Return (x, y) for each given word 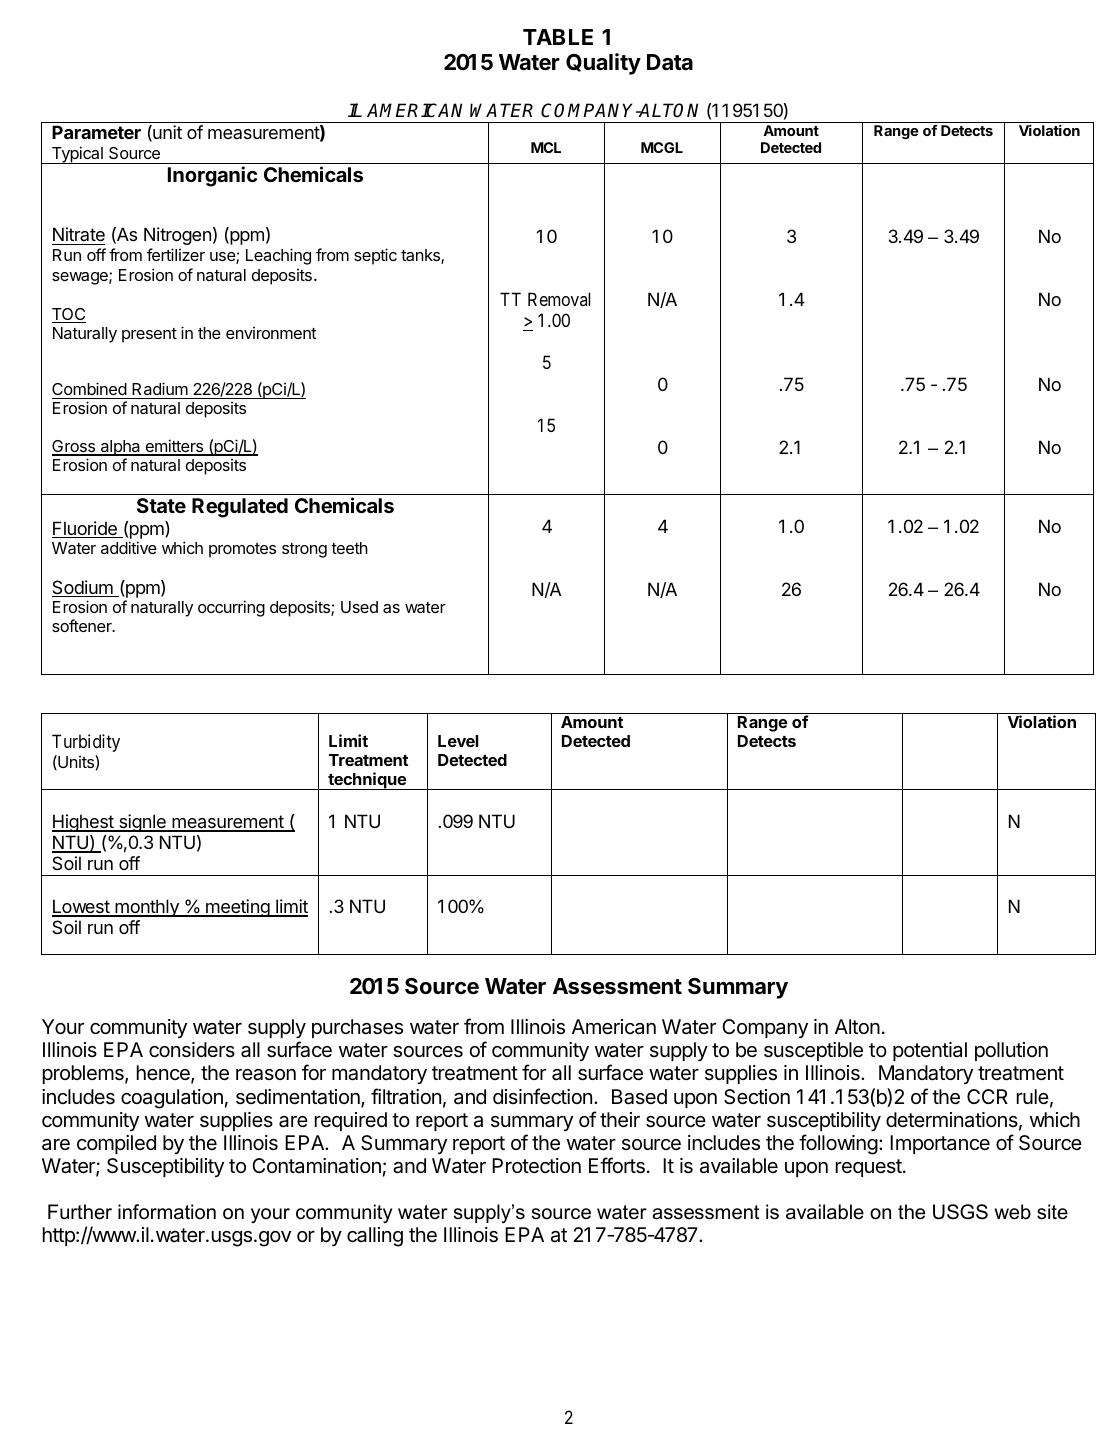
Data (670, 62)
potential (930, 1051)
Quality (603, 64)
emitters (174, 447)
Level (458, 741)
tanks (421, 256)
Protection (536, 1166)
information (167, 1212)
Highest (84, 823)
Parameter (96, 132)
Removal (559, 299)
